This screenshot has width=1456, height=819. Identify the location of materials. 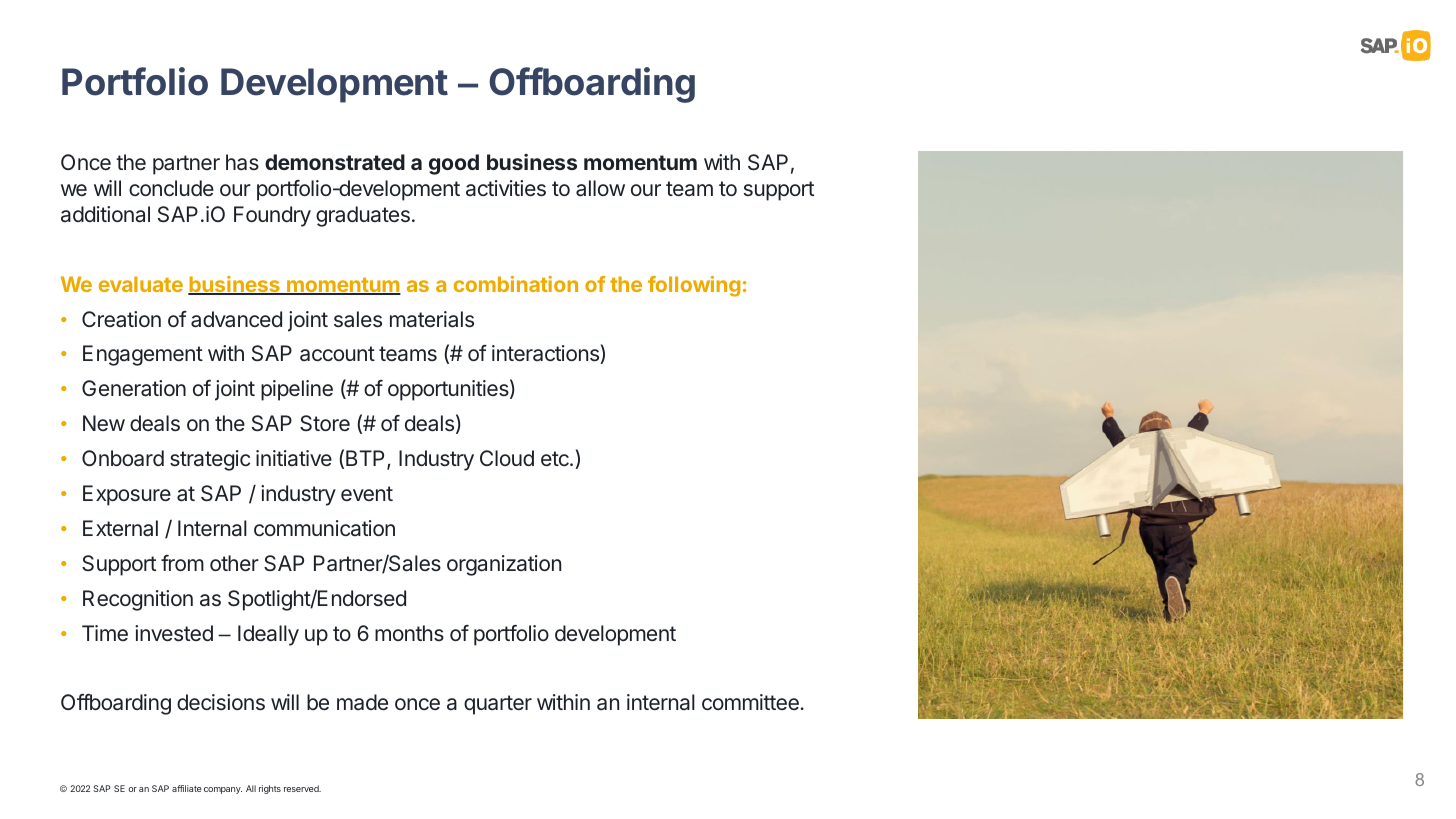
(432, 319).
